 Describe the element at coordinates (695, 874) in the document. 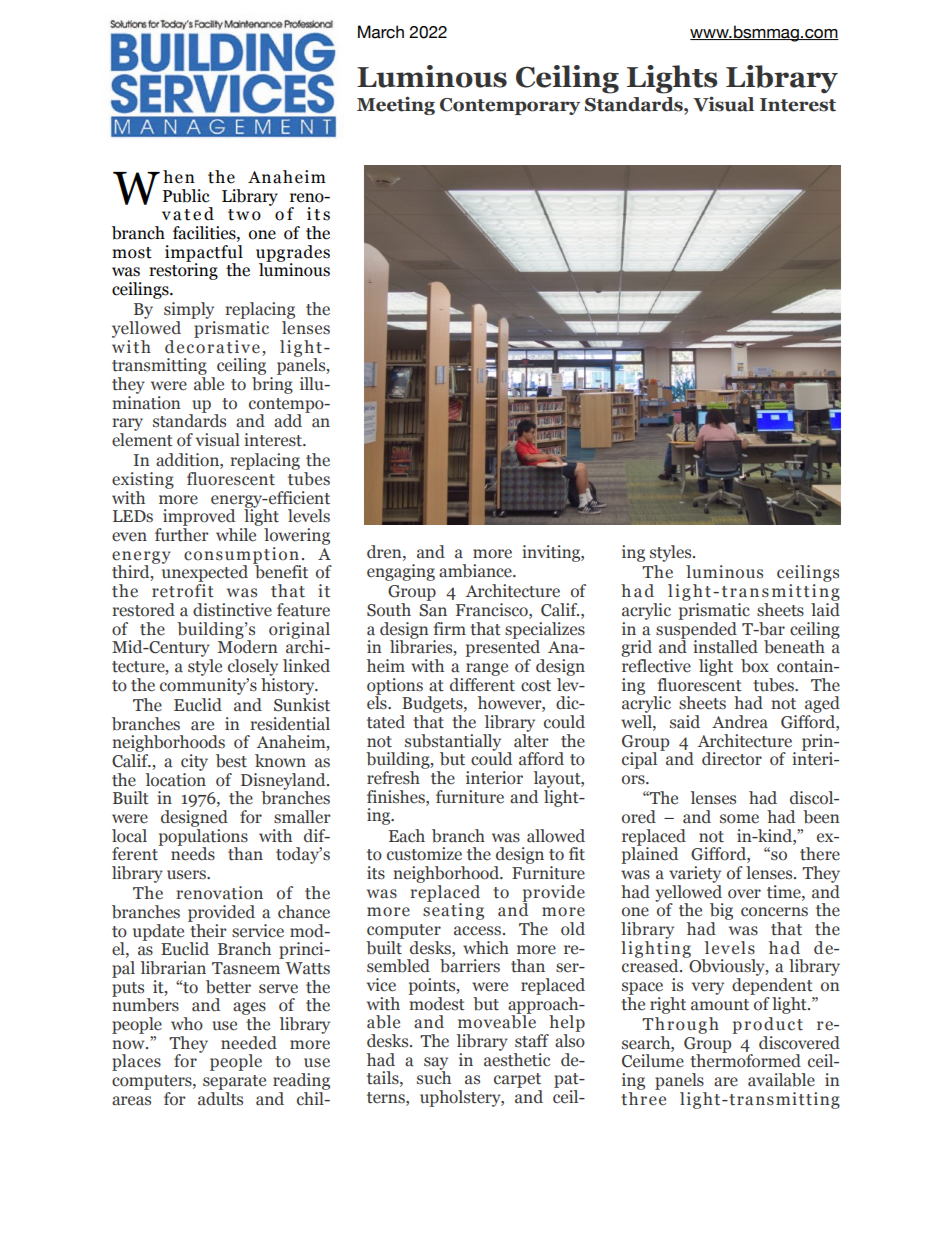

I see `variety` at that location.
